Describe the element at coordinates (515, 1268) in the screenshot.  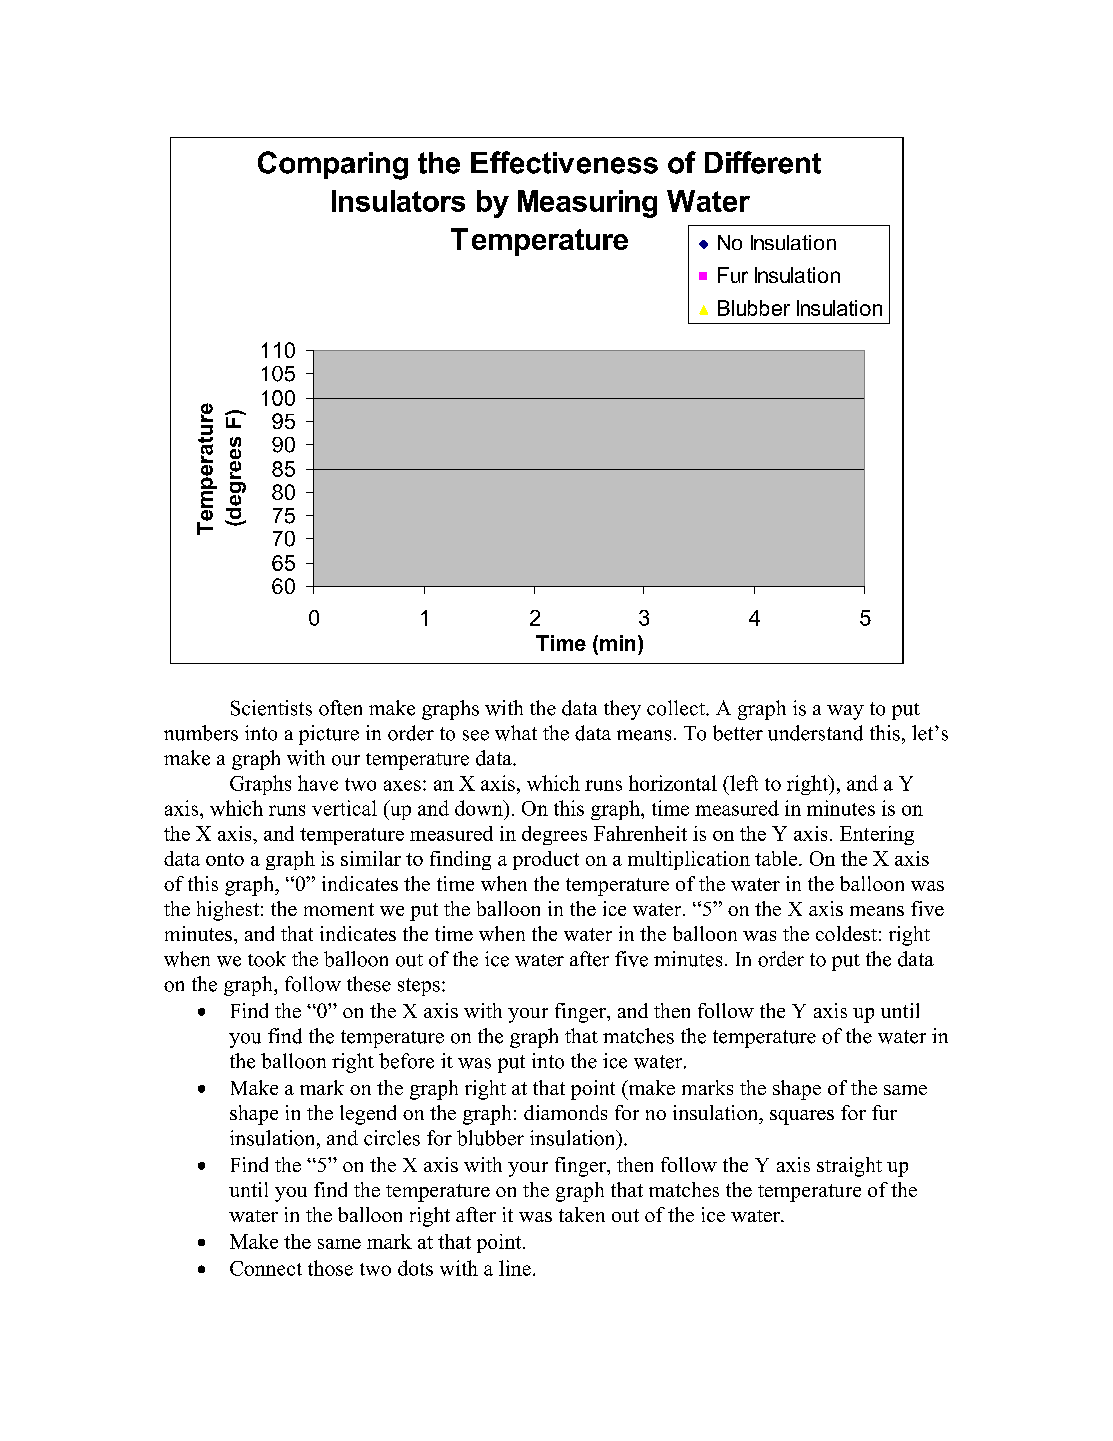
I see `line` at that location.
